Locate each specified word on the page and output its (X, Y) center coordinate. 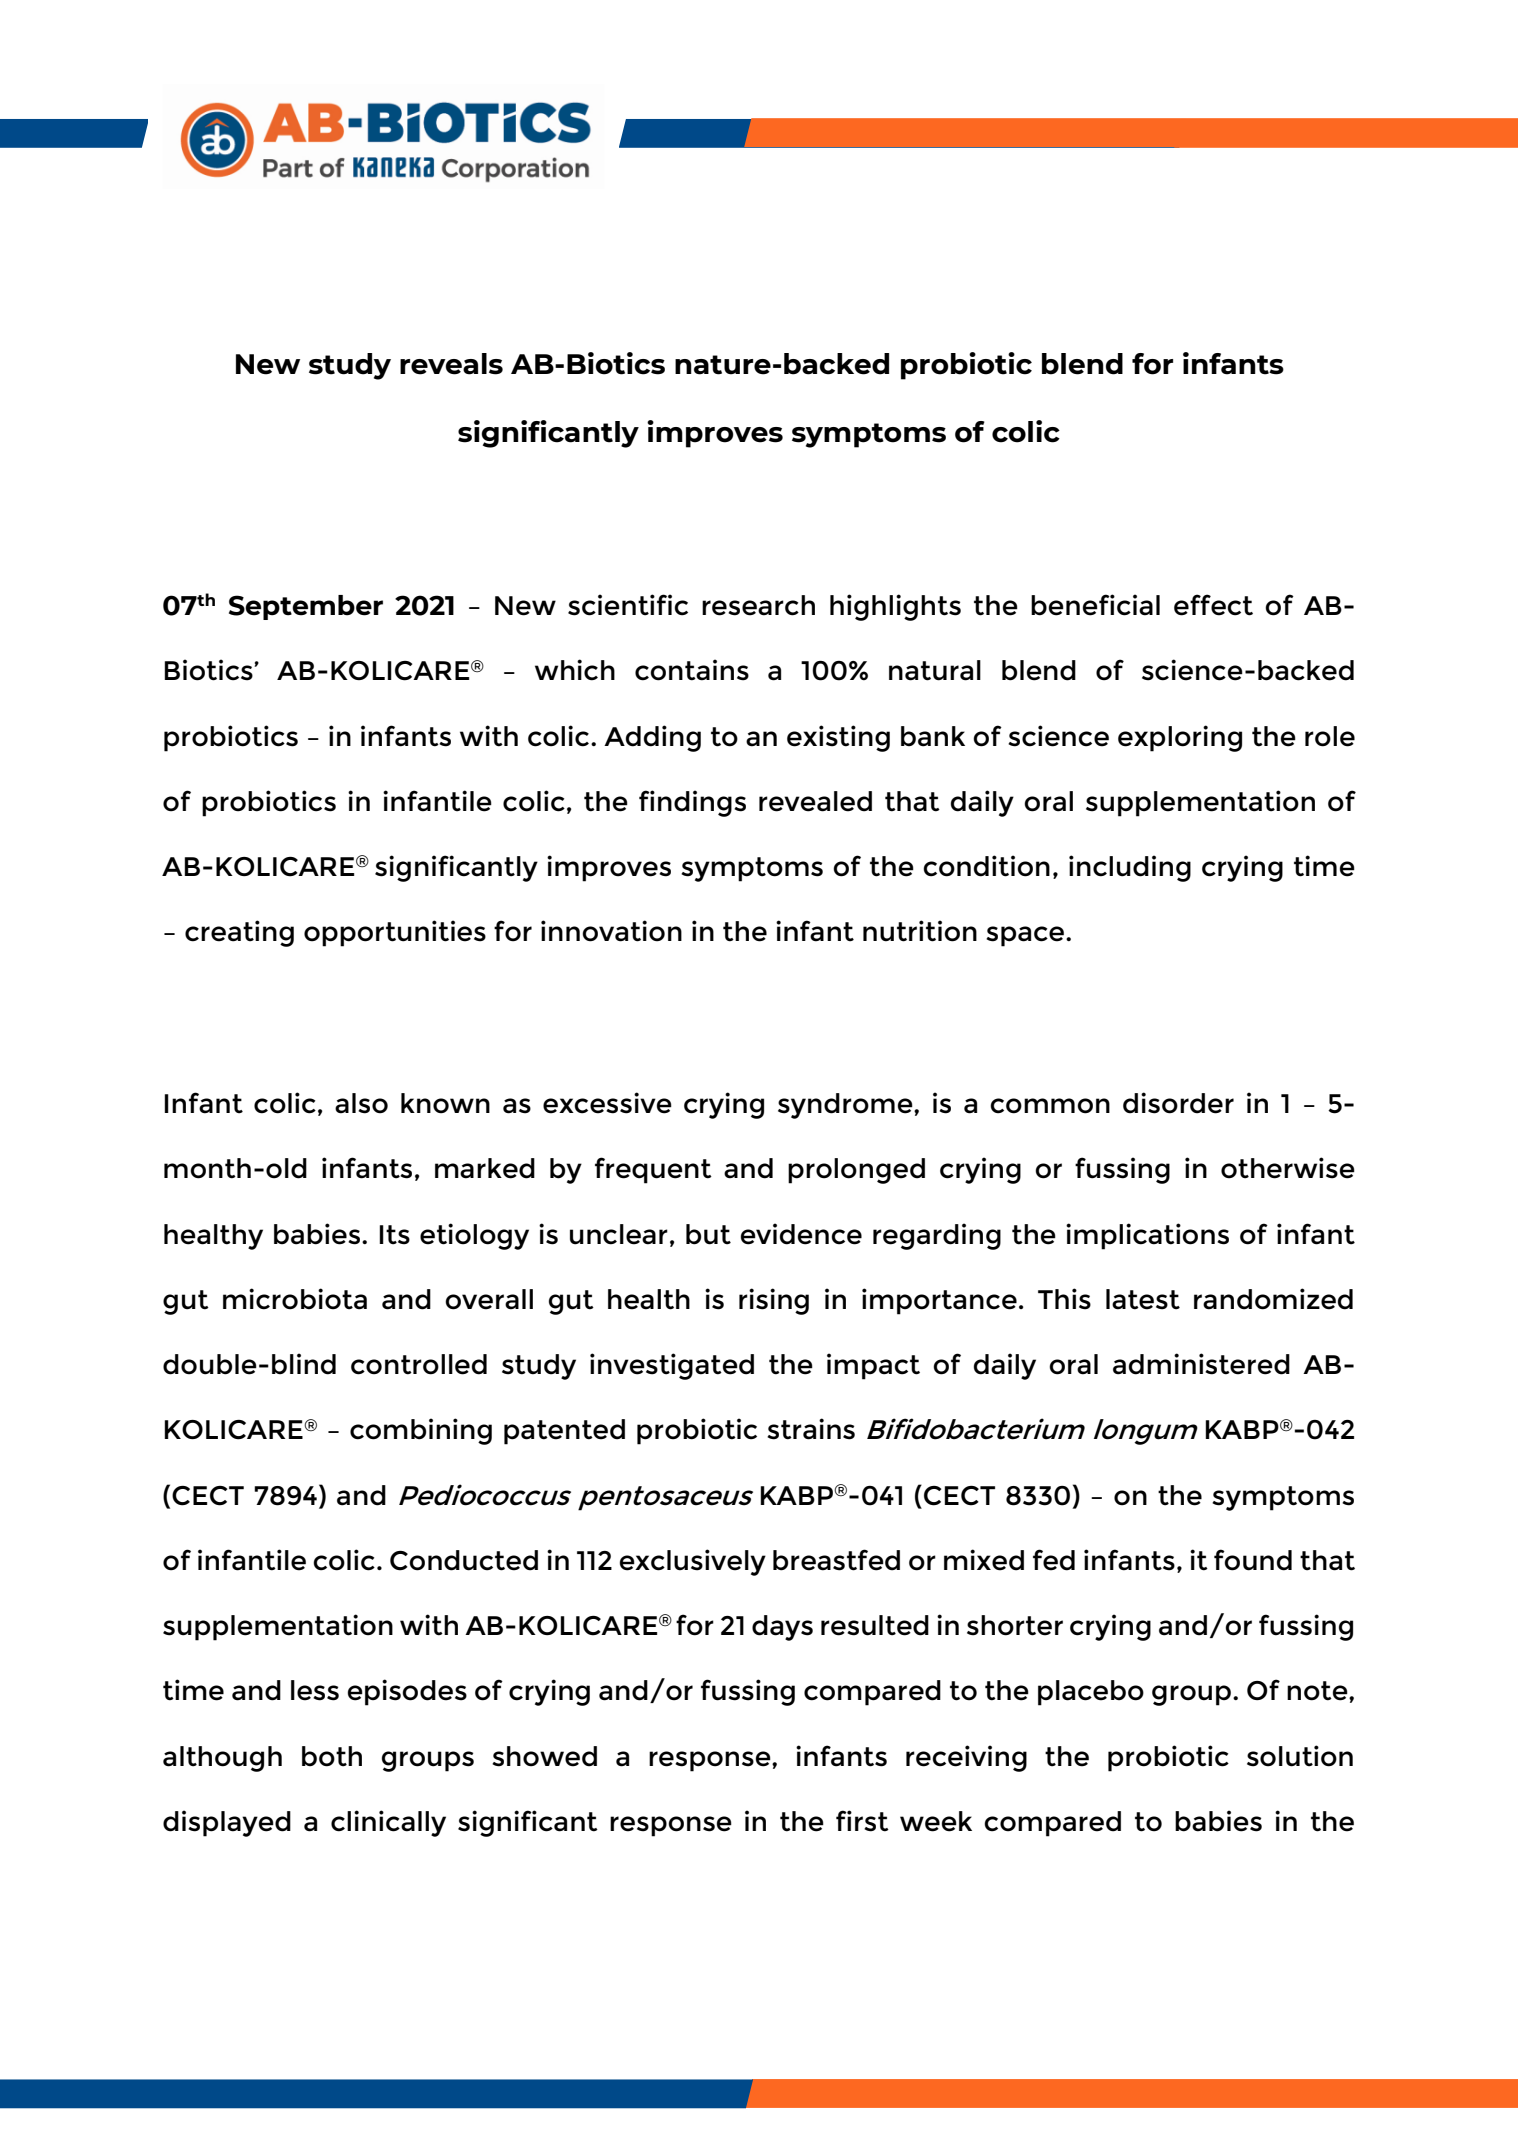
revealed (815, 801)
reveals (451, 364)
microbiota (295, 1299)
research (758, 605)
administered (1201, 1364)
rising (774, 1301)
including (1130, 868)
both (332, 1756)
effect (1213, 605)
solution (1300, 1756)
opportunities (395, 933)
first (862, 1821)
